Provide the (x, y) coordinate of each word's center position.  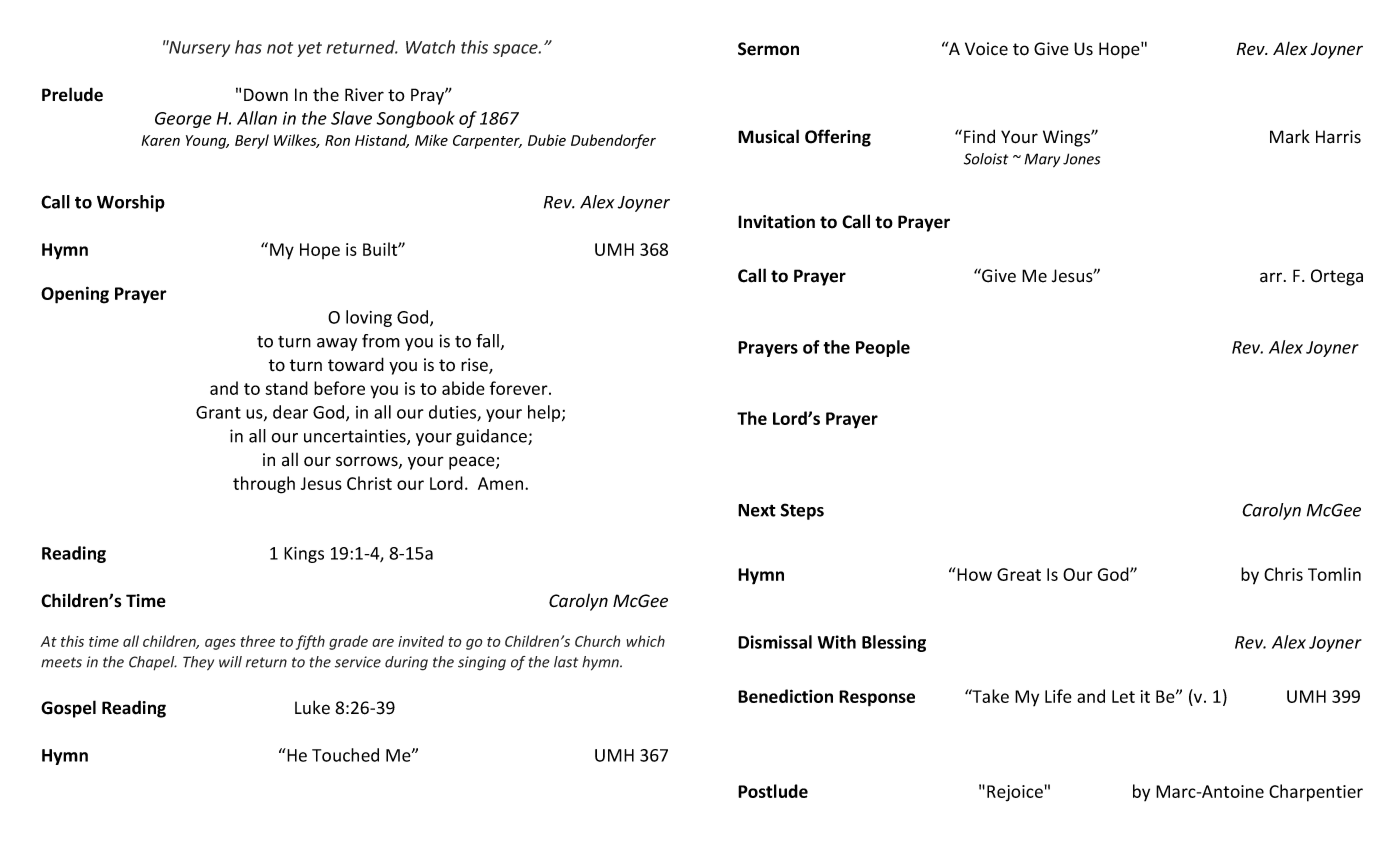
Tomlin (1334, 574)
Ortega (1337, 277)
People (883, 348)
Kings (304, 555)
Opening (75, 295)
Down (266, 95)
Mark (1290, 136)
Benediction (785, 696)
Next (757, 510)
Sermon (768, 49)
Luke (312, 707)
